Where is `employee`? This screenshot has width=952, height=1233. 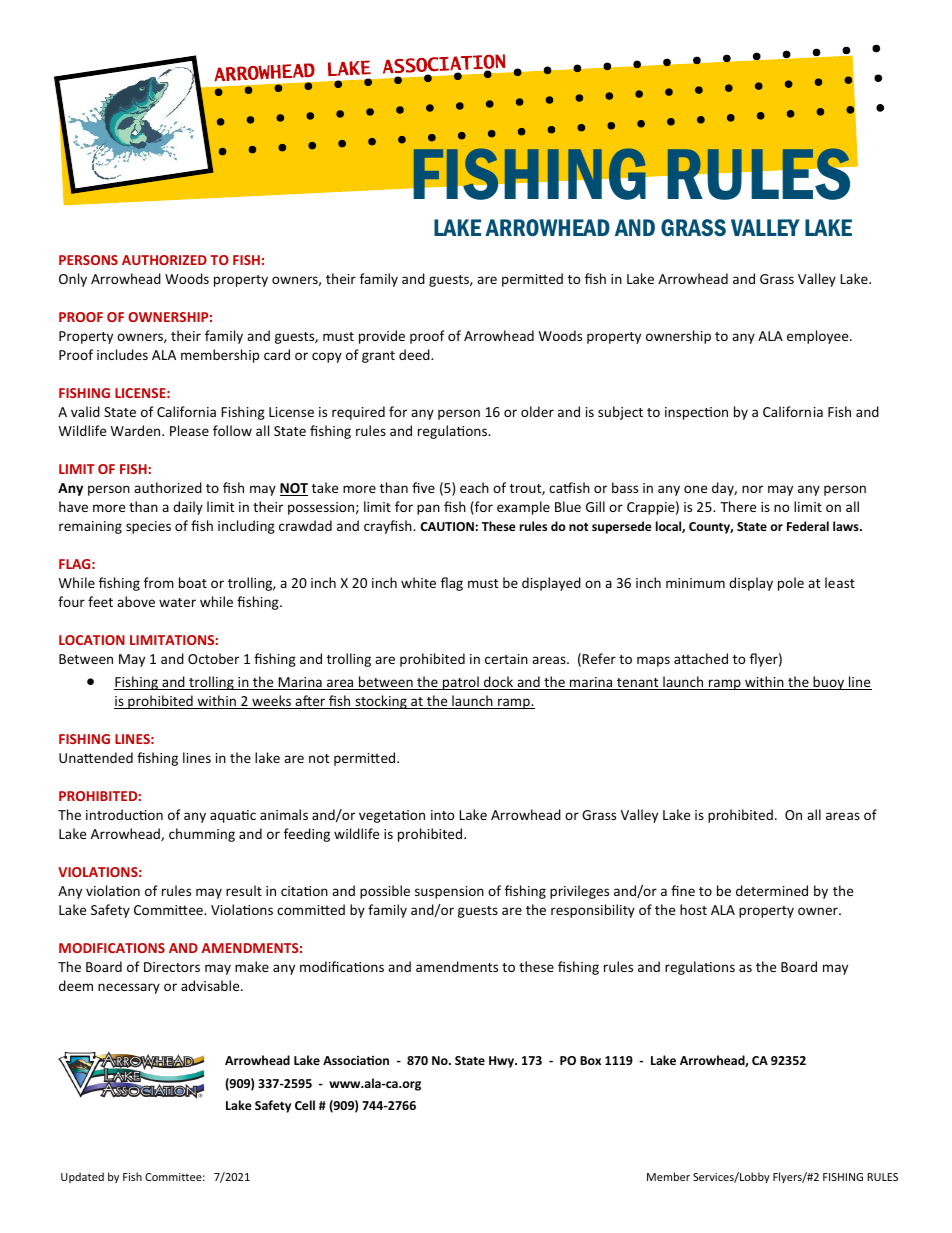
employee is located at coordinates (819, 337).
